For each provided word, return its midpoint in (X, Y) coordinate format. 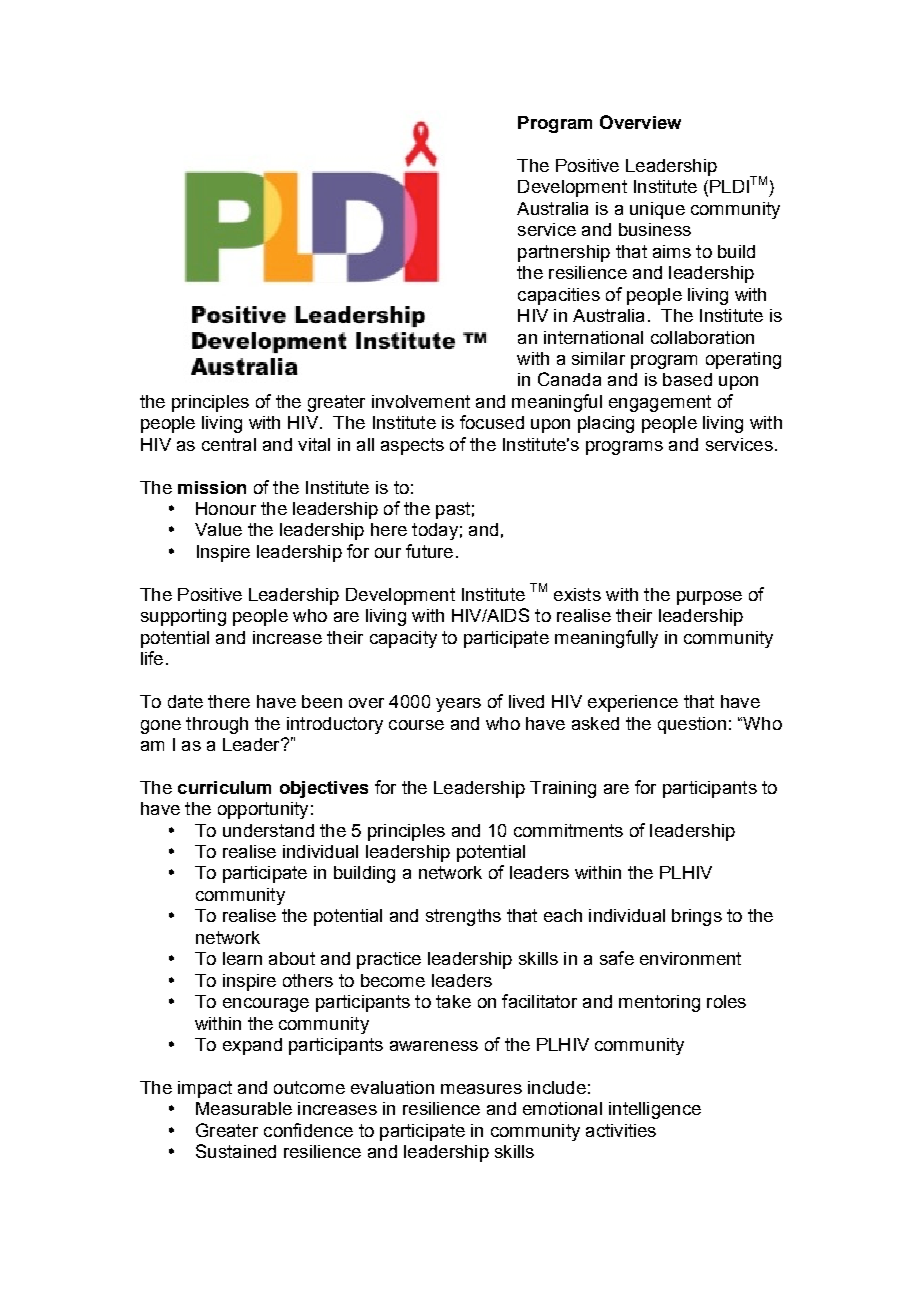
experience (633, 703)
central (229, 444)
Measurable (244, 1108)
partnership (564, 253)
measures (481, 1089)
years (458, 705)
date (185, 701)
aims (672, 251)
